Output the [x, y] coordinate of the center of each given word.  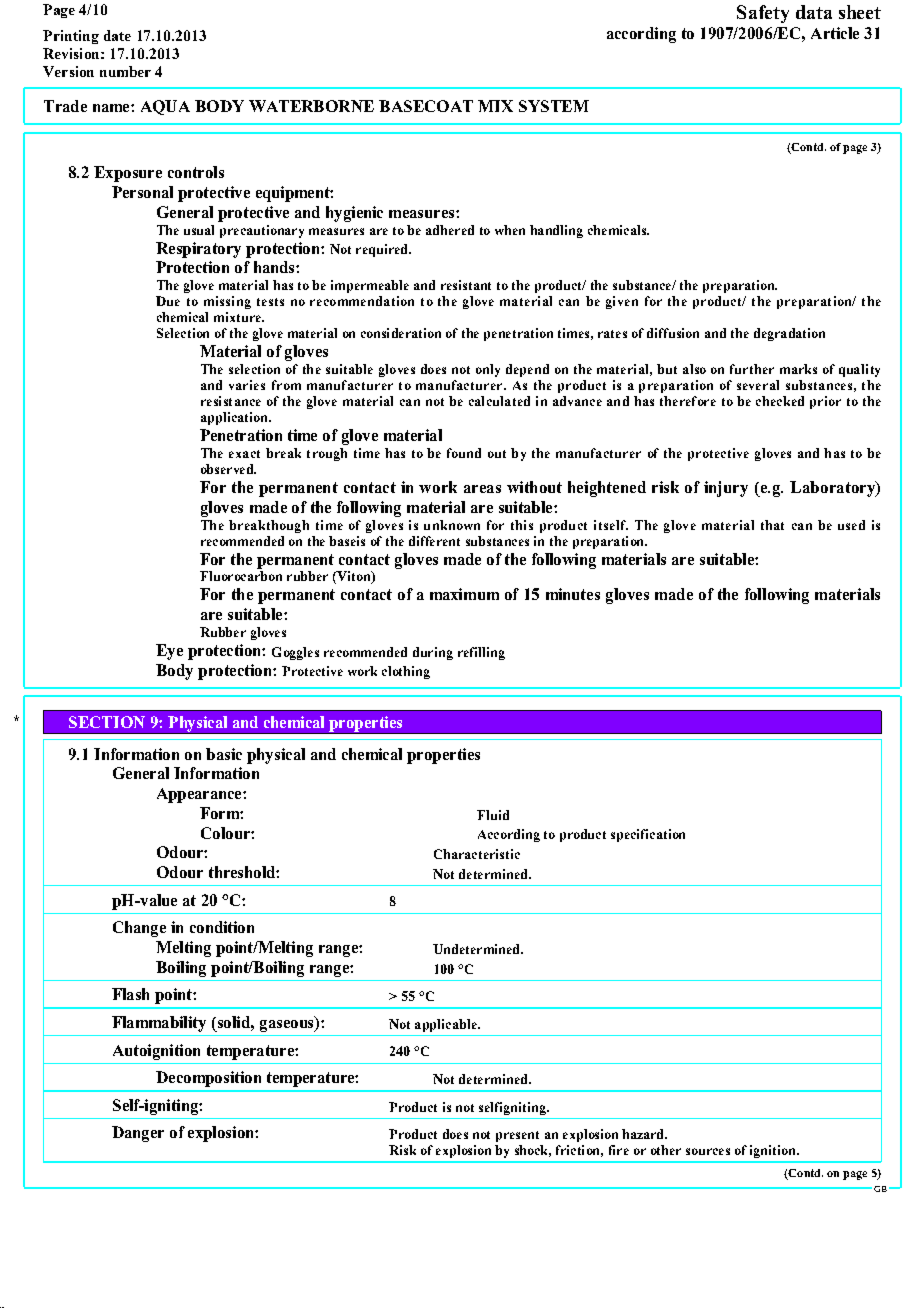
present [517, 1136]
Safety [763, 14]
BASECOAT [426, 106]
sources [708, 1151]
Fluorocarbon [241, 576]
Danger [138, 1134]
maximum [464, 594]
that [772, 525]
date [117, 35]
